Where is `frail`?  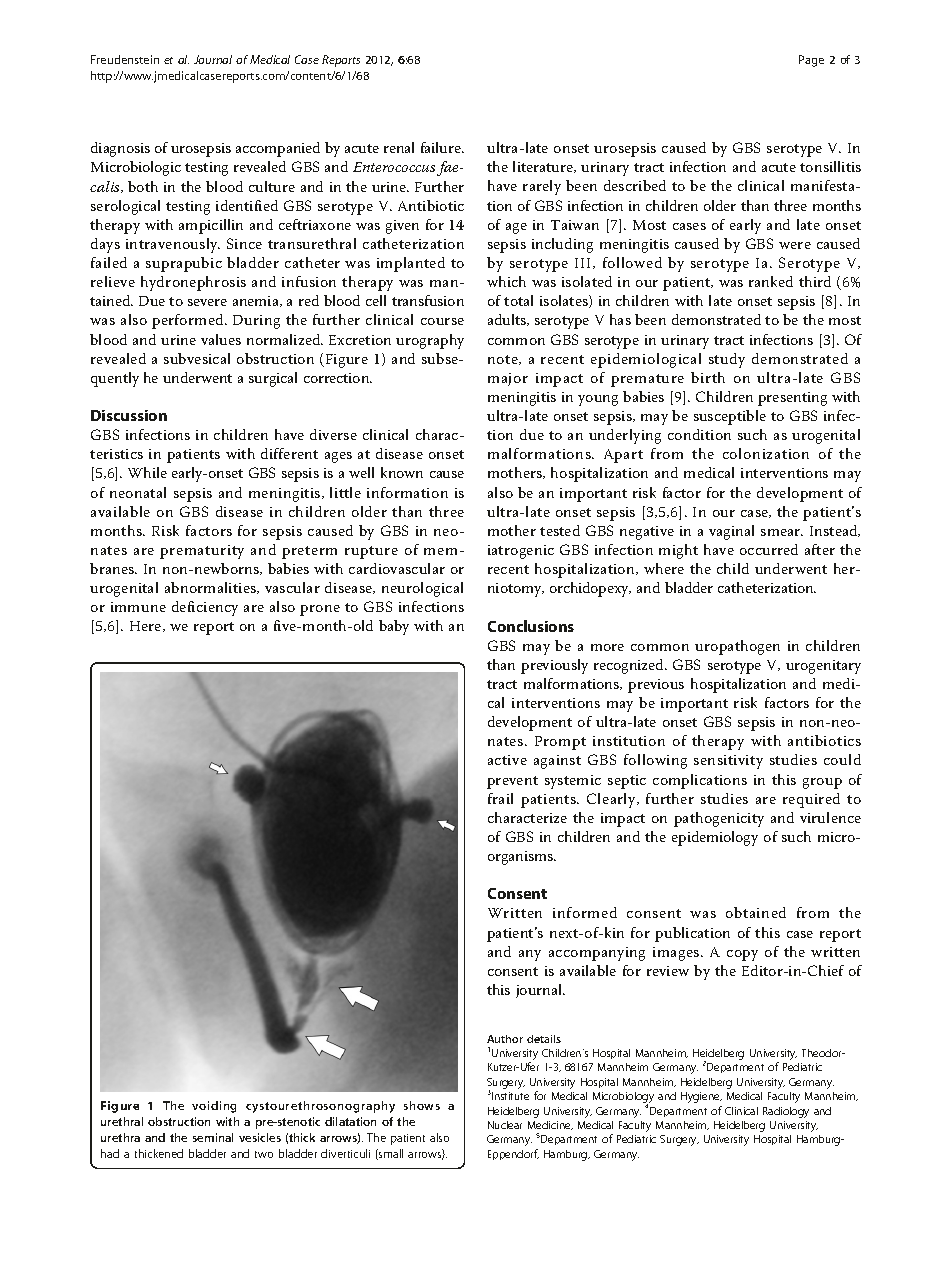
frail is located at coordinates (500, 798).
